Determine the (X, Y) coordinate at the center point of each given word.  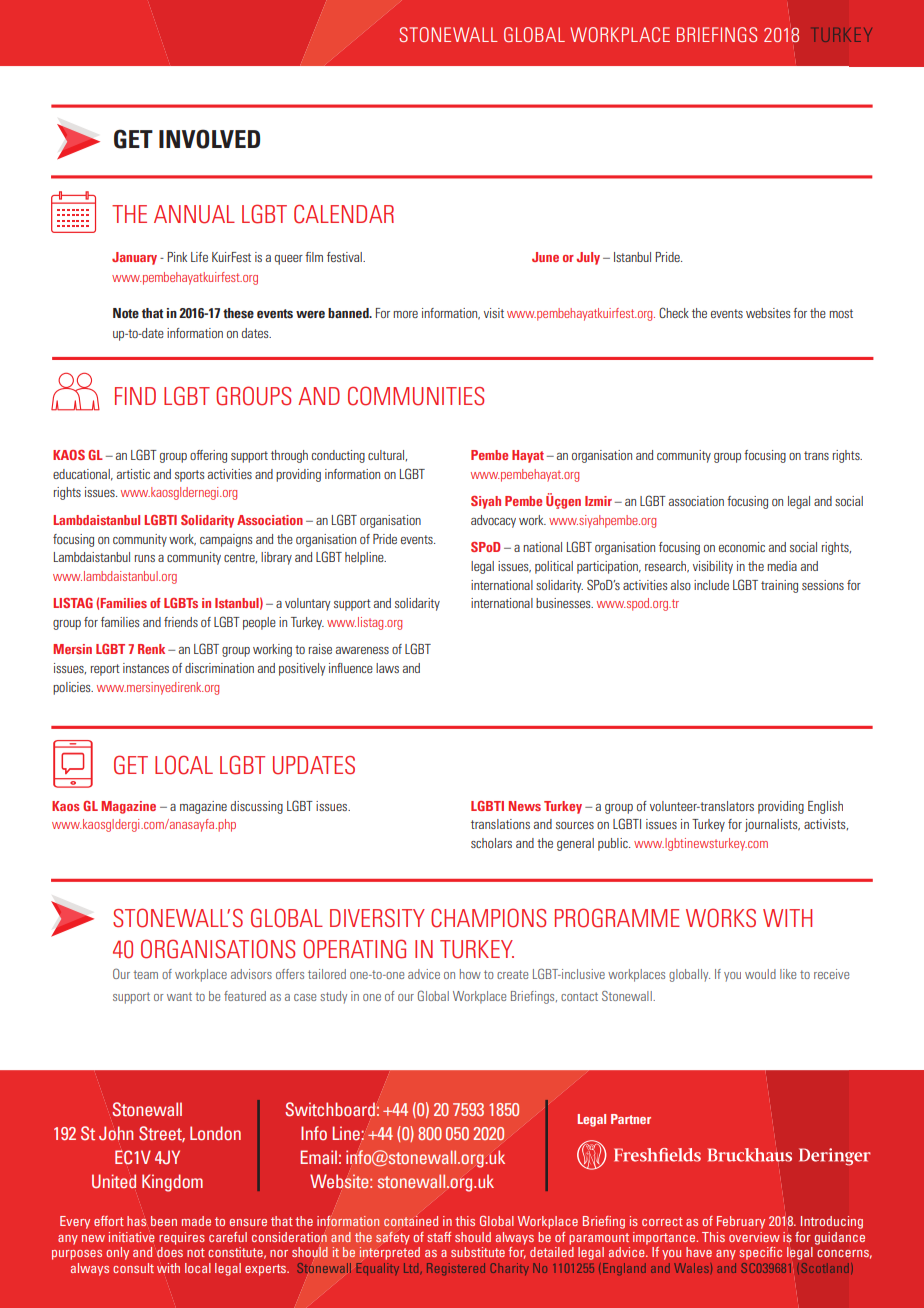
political (554, 567)
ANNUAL (194, 214)
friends (181, 622)
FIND (135, 396)
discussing (257, 807)
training (779, 586)
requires (182, 1238)
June (545, 257)
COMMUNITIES (416, 396)
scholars (491, 843)
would (760, 974)
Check (674, 312)
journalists (772, 825)
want (179, 996)
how (470, 974)
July (588, 258)
